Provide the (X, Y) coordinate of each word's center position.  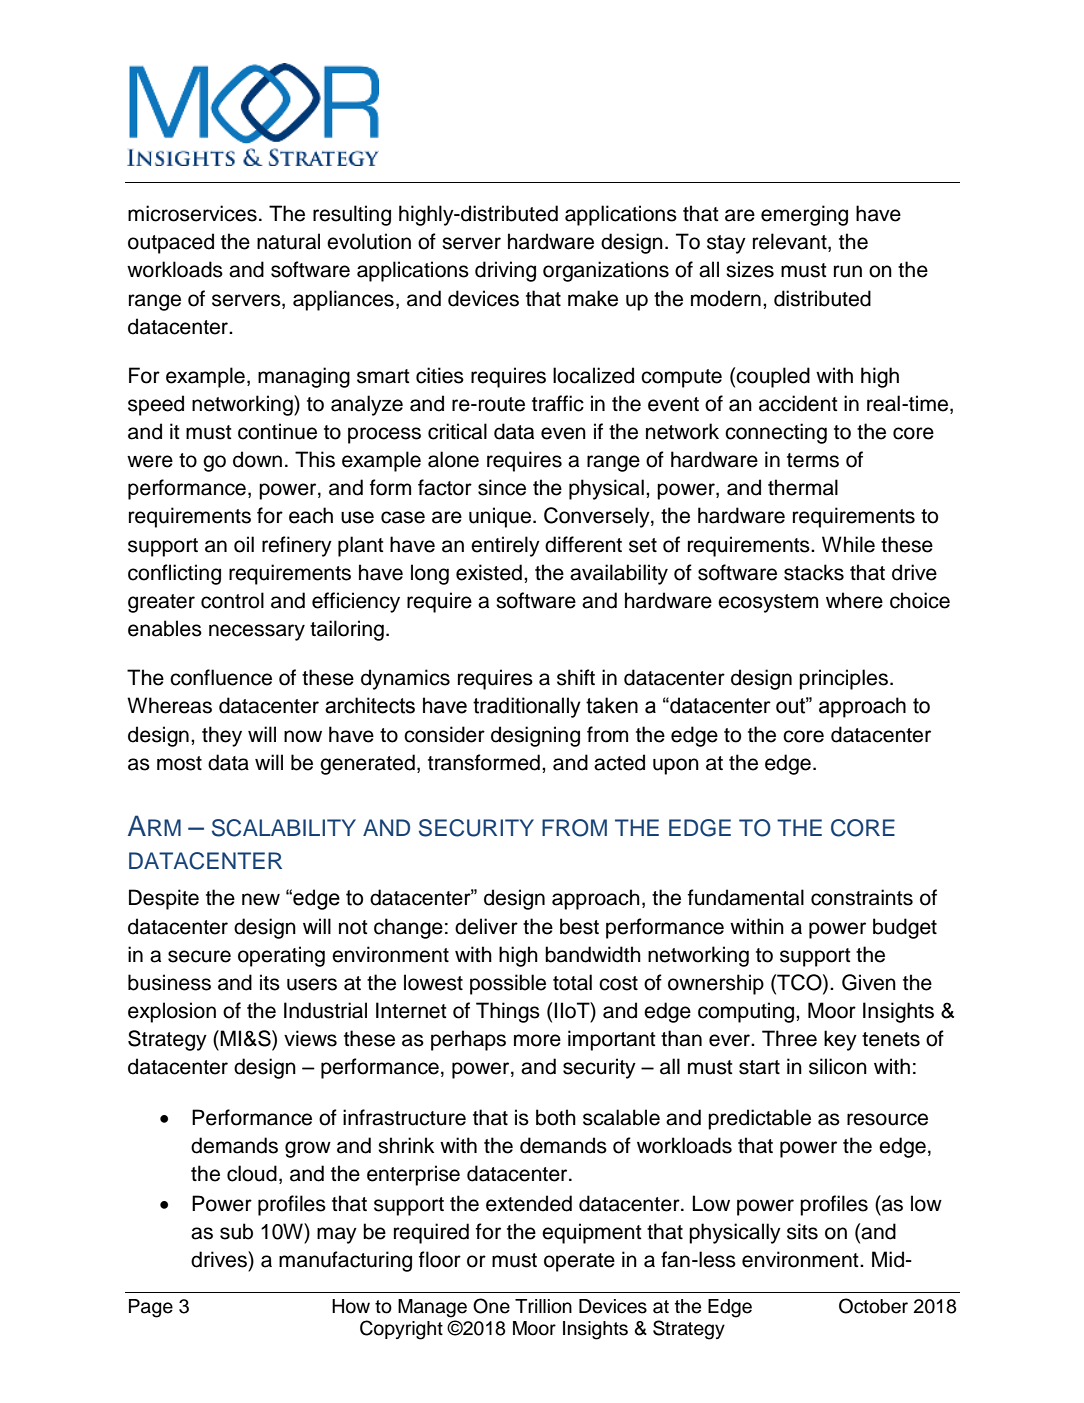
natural (288, 241)
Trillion (543, 1306)
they (222, 736)
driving (505, 271)
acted (619, 762)
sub (236, 1231)
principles (843, 679)
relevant (791, 242)
